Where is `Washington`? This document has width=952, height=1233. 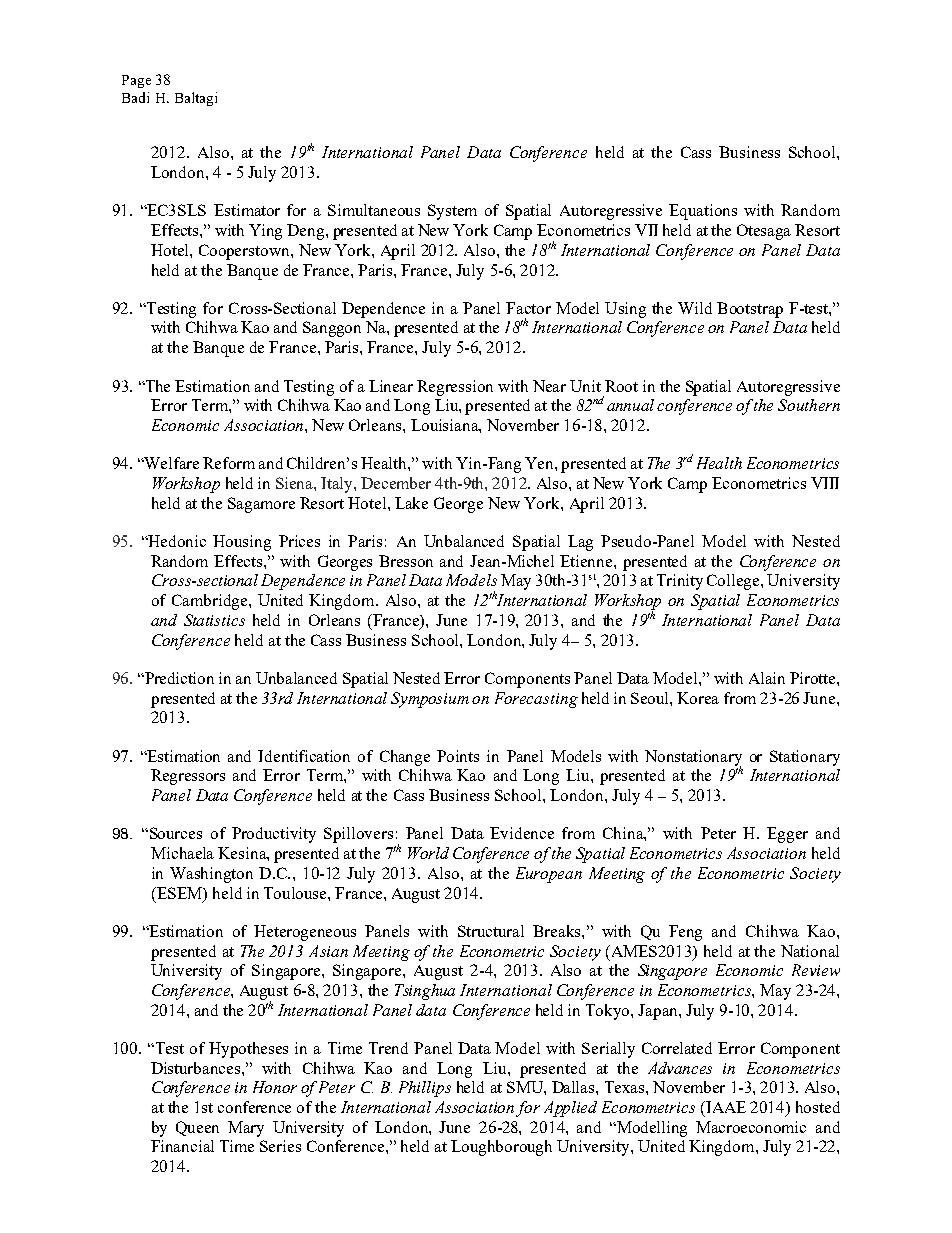 Washington is located at coordinates (211, 875).
